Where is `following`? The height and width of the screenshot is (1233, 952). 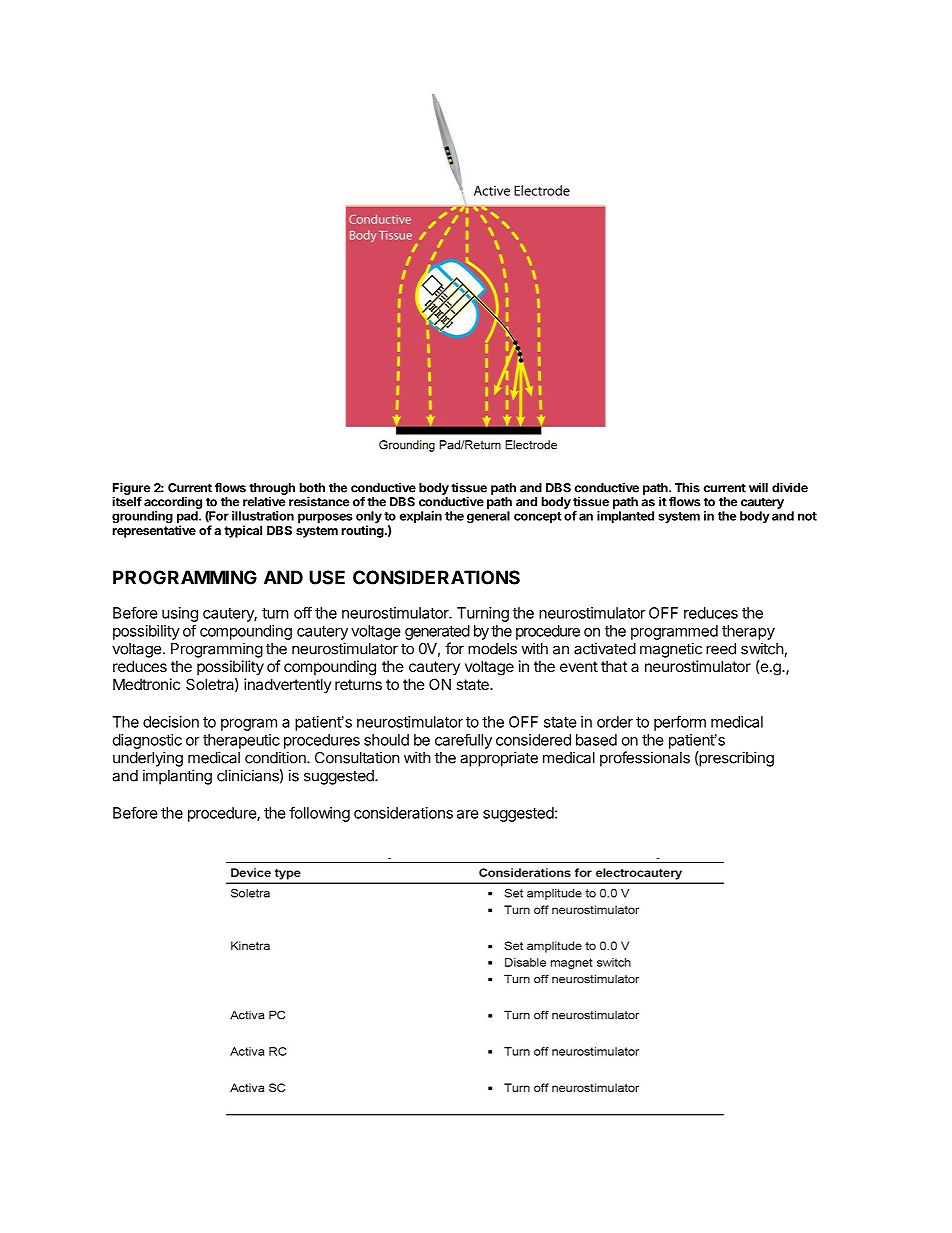
following is located at coordinates (319, 814).
